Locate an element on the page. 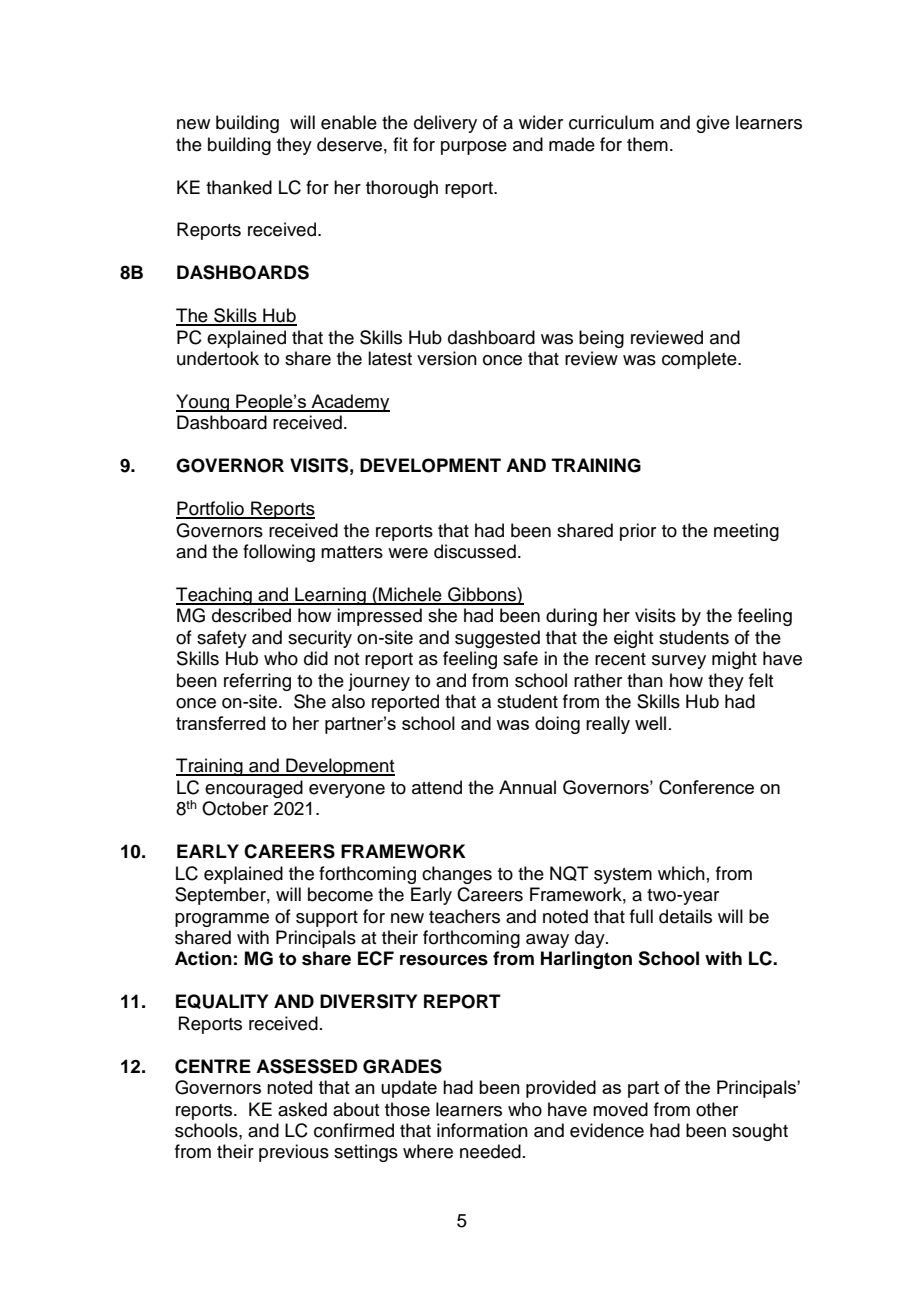 This image has width=924, height=1308. version is located at coordinates (447, 358).
